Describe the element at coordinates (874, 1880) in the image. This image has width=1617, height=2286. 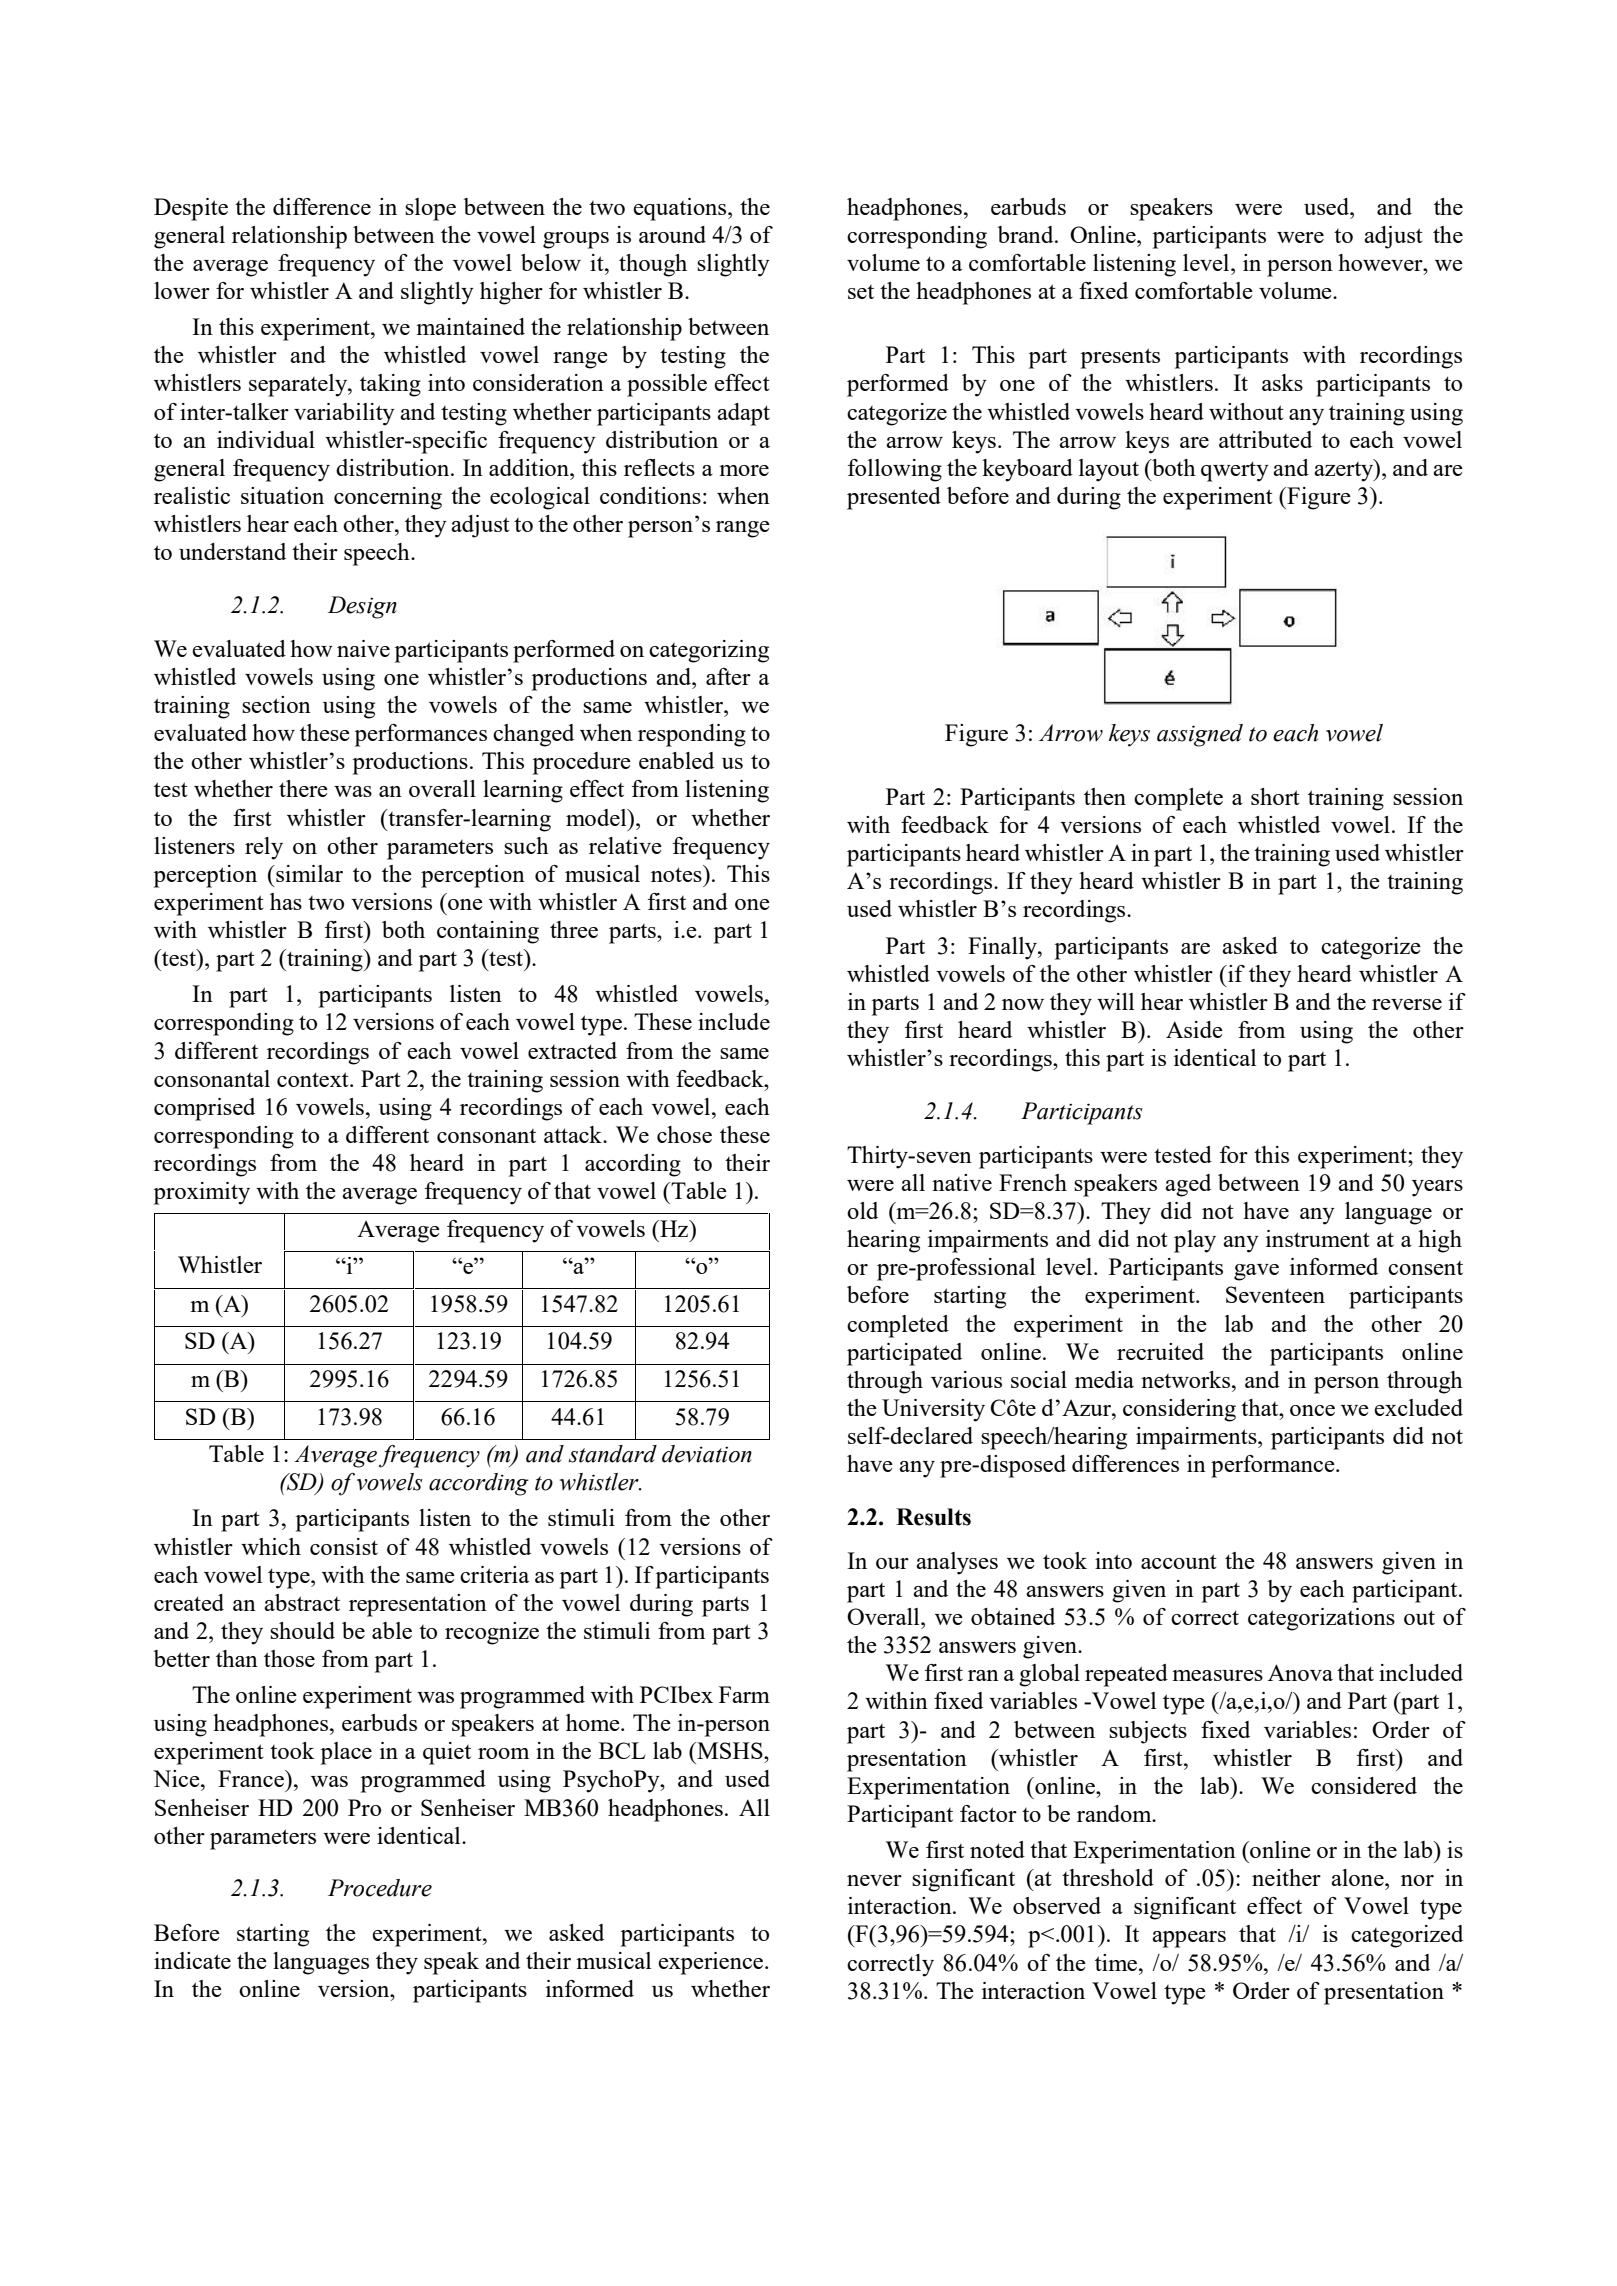
I see `never` at that location.
